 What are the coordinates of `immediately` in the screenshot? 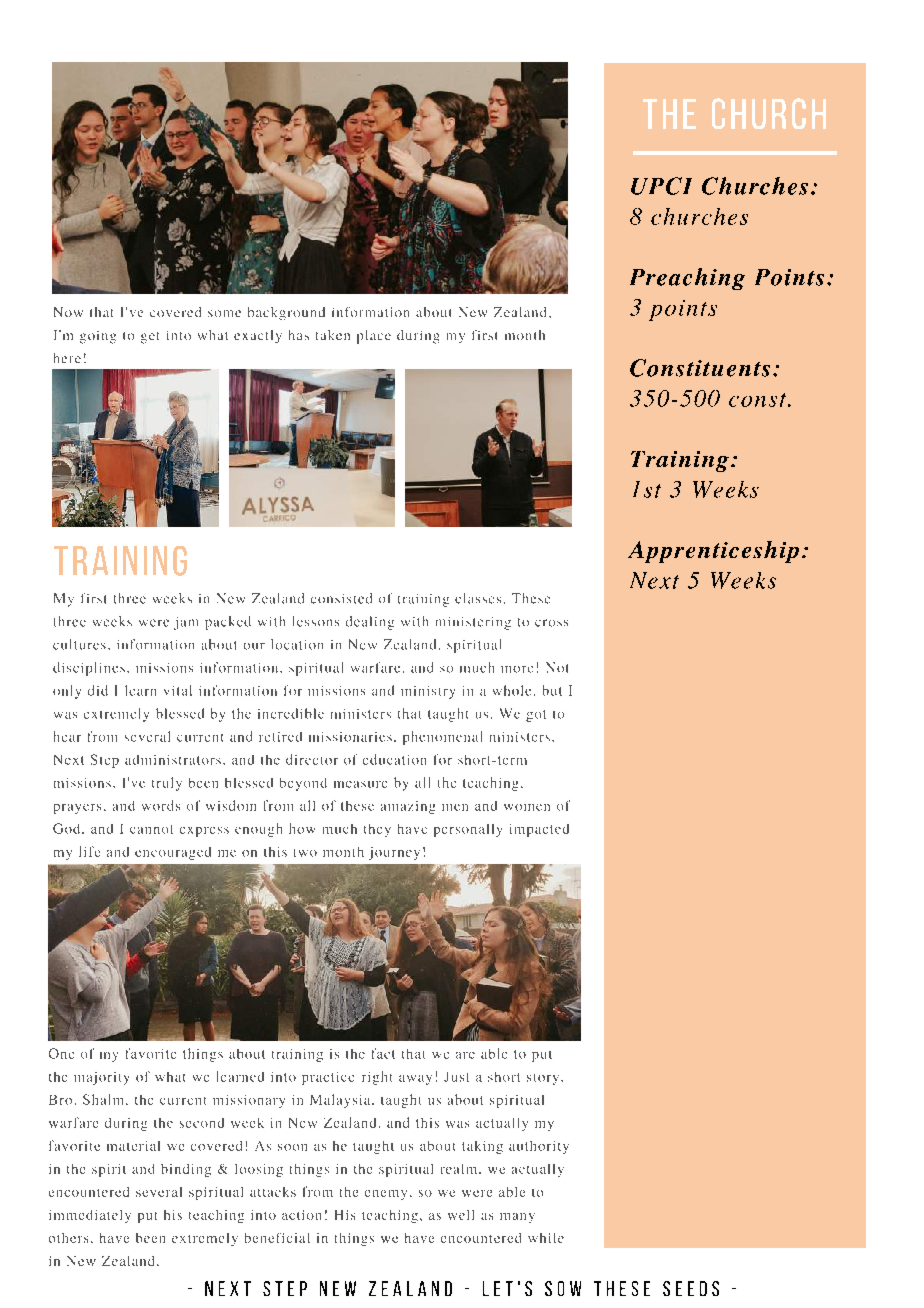 It's located at (90, 1216).
